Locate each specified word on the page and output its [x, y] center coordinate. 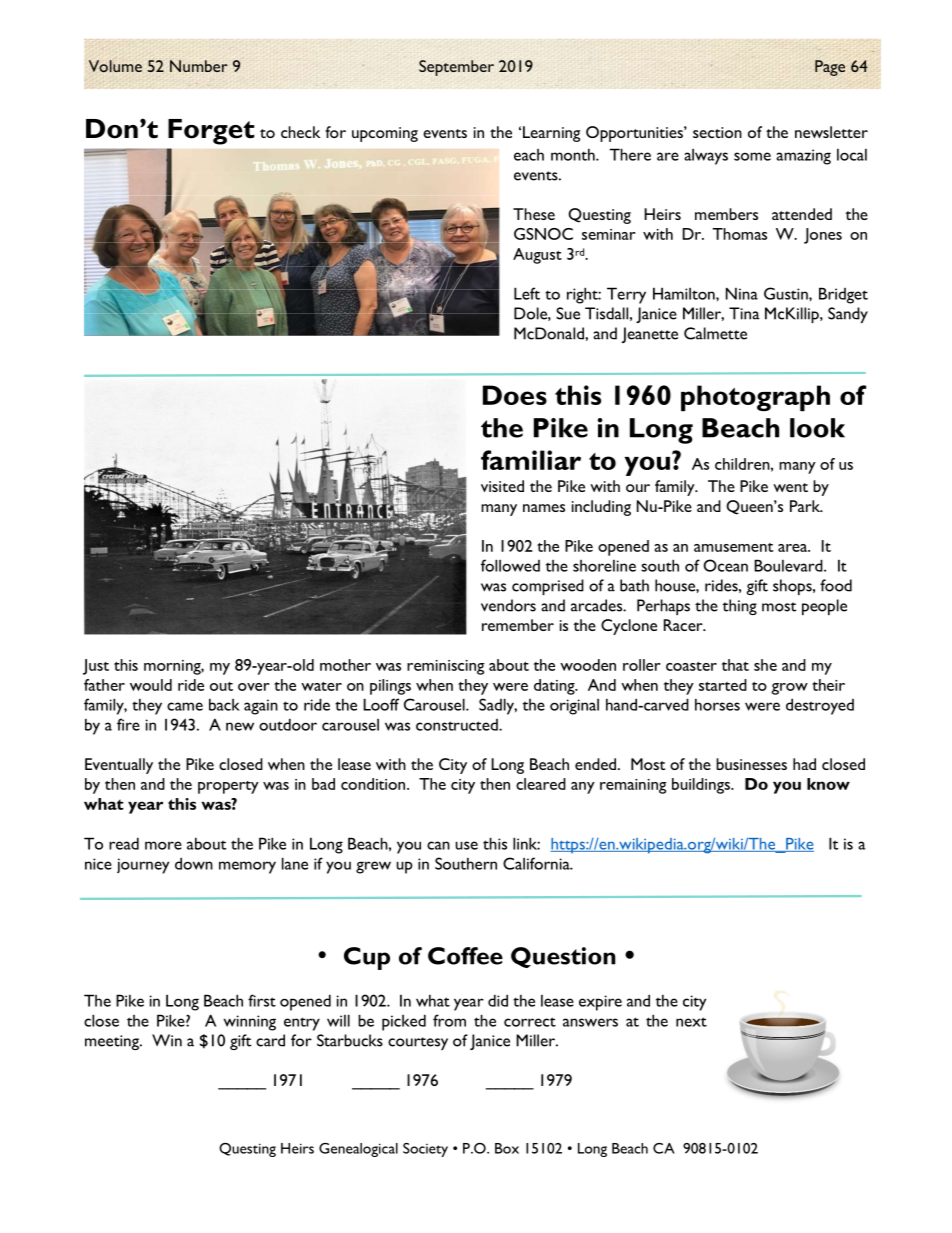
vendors [508, 605]
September [456, 68]
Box [507, 1148]
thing [739, 607]
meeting [113, 1042]
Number [199, 66]
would [151, 685]
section [717, 132]
